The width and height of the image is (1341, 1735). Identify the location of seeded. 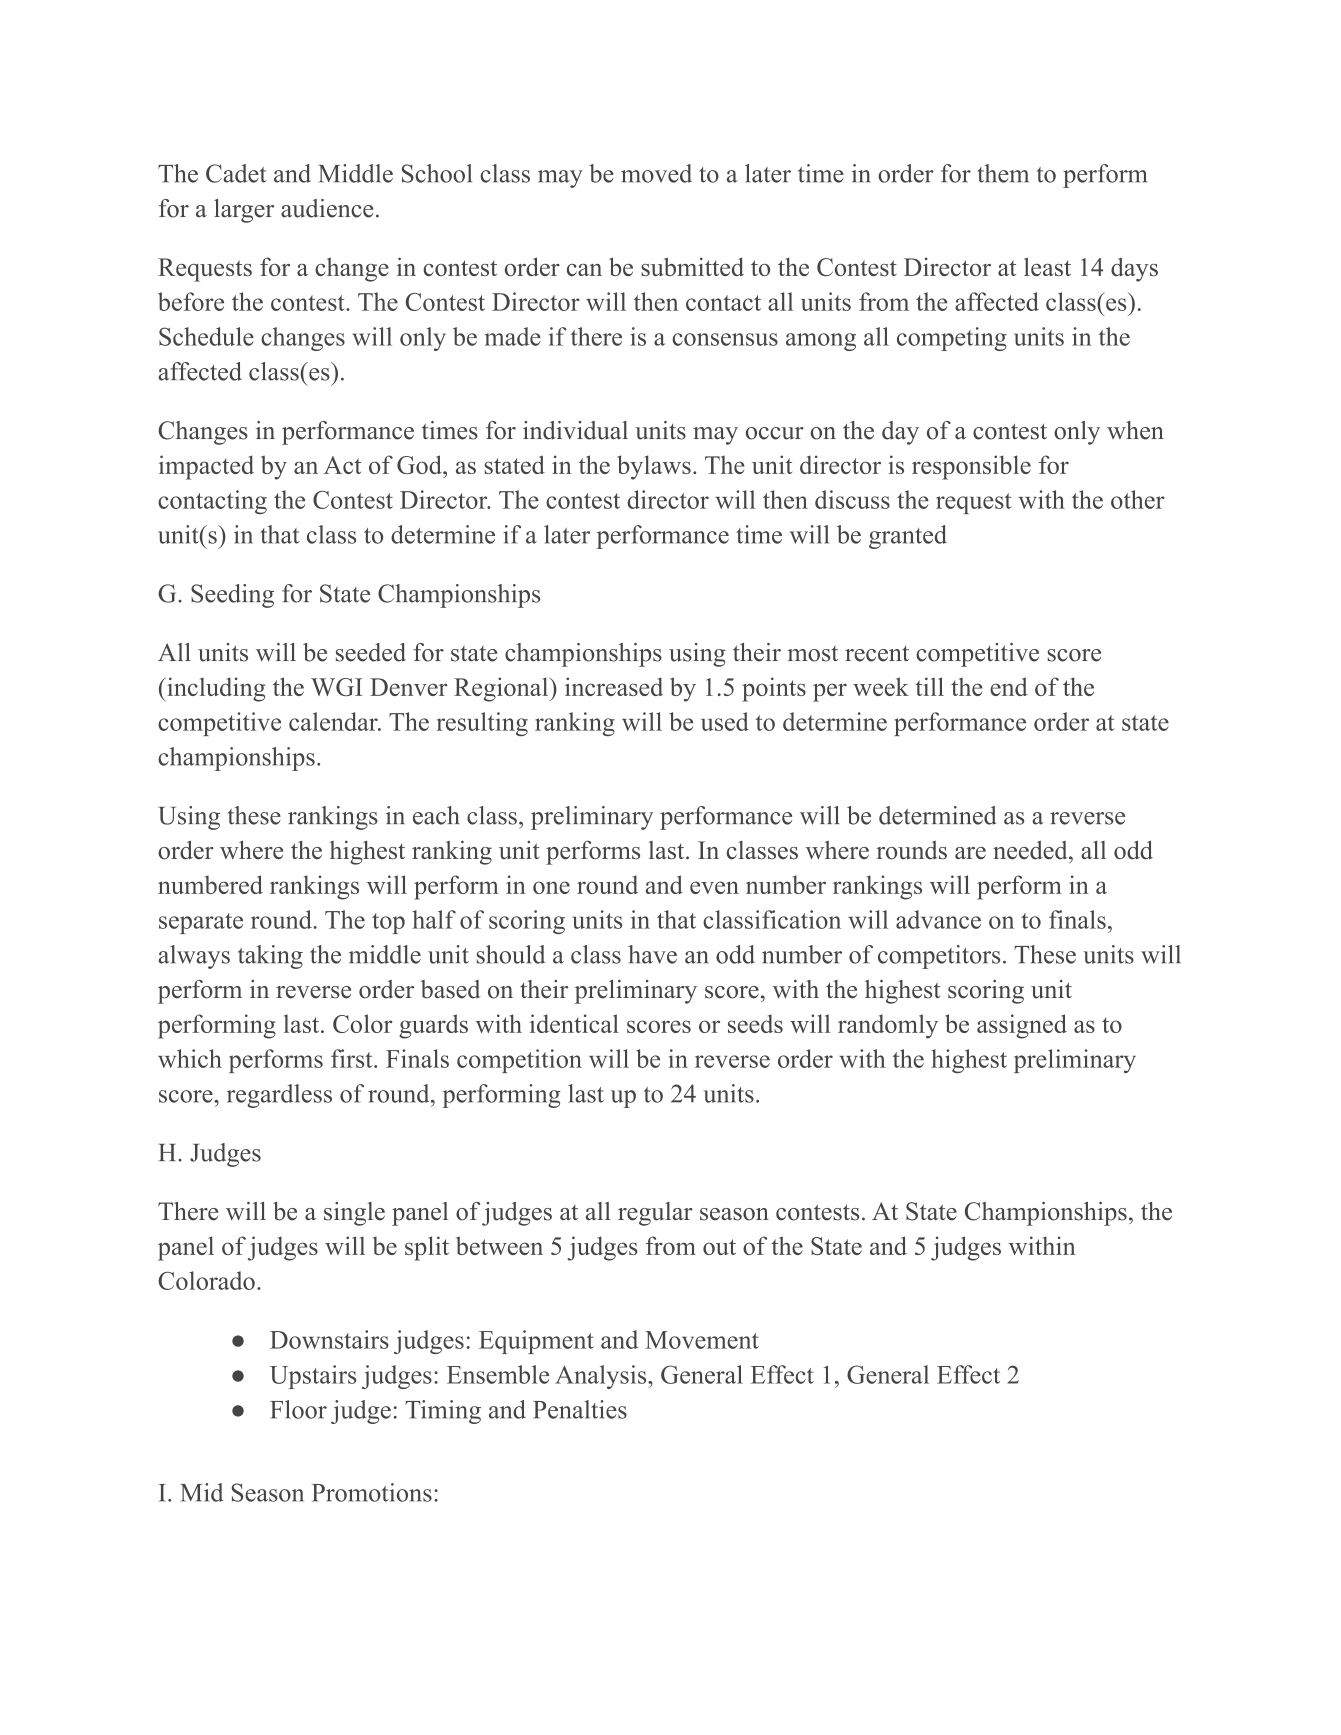
(371, 652).
